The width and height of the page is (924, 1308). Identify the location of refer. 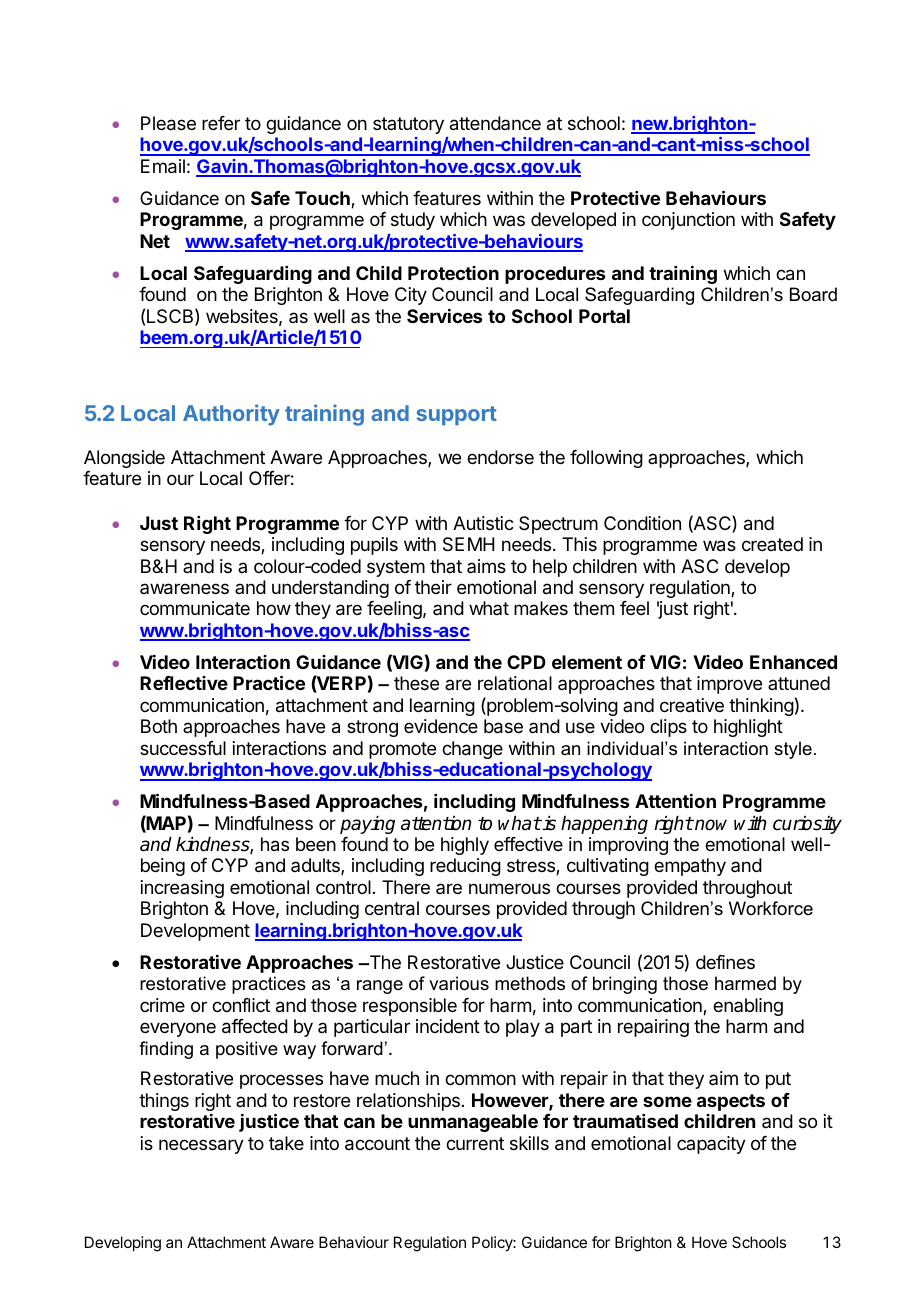
(221, 123).
